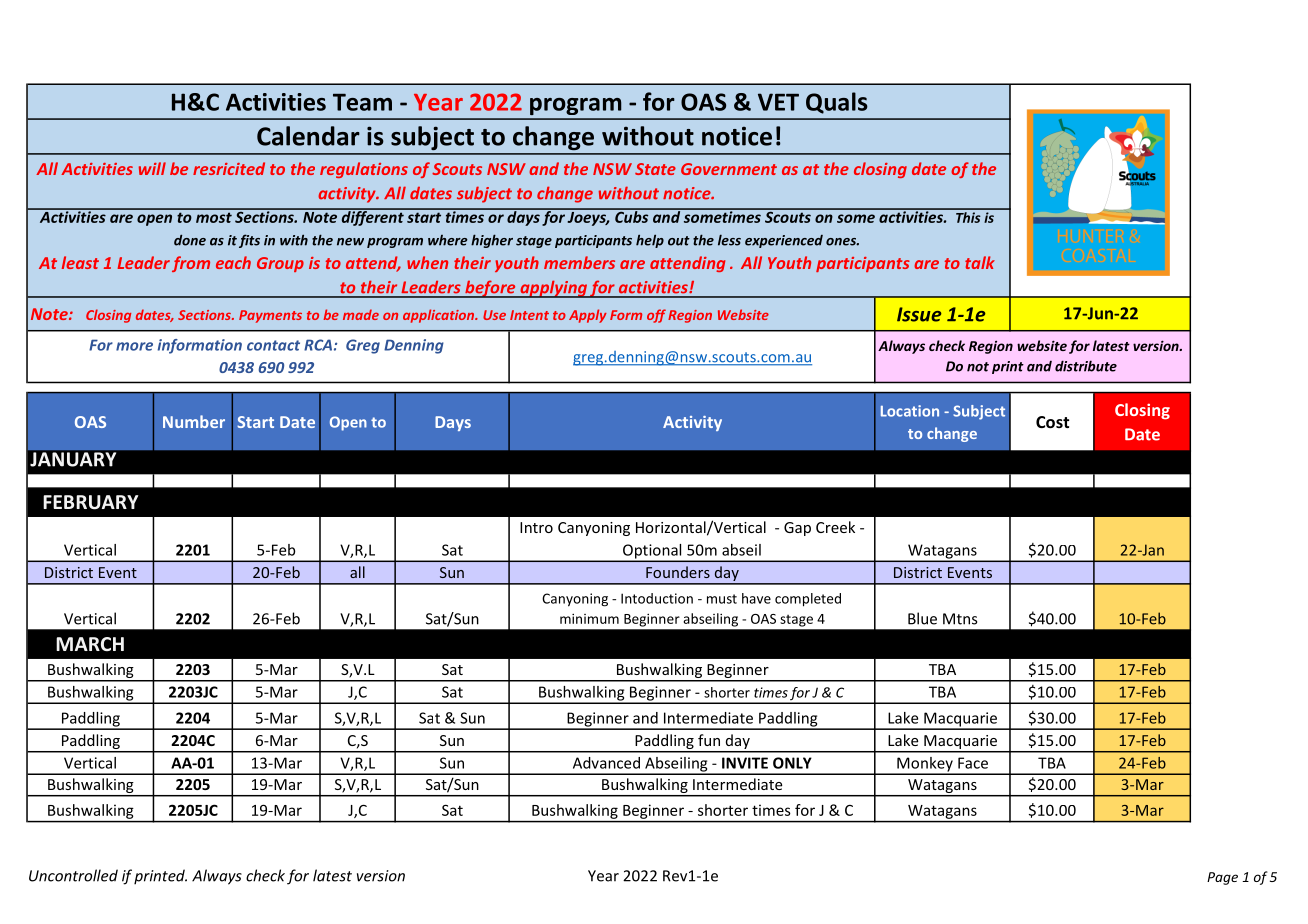  I want to click on will, so click(152, 168).
